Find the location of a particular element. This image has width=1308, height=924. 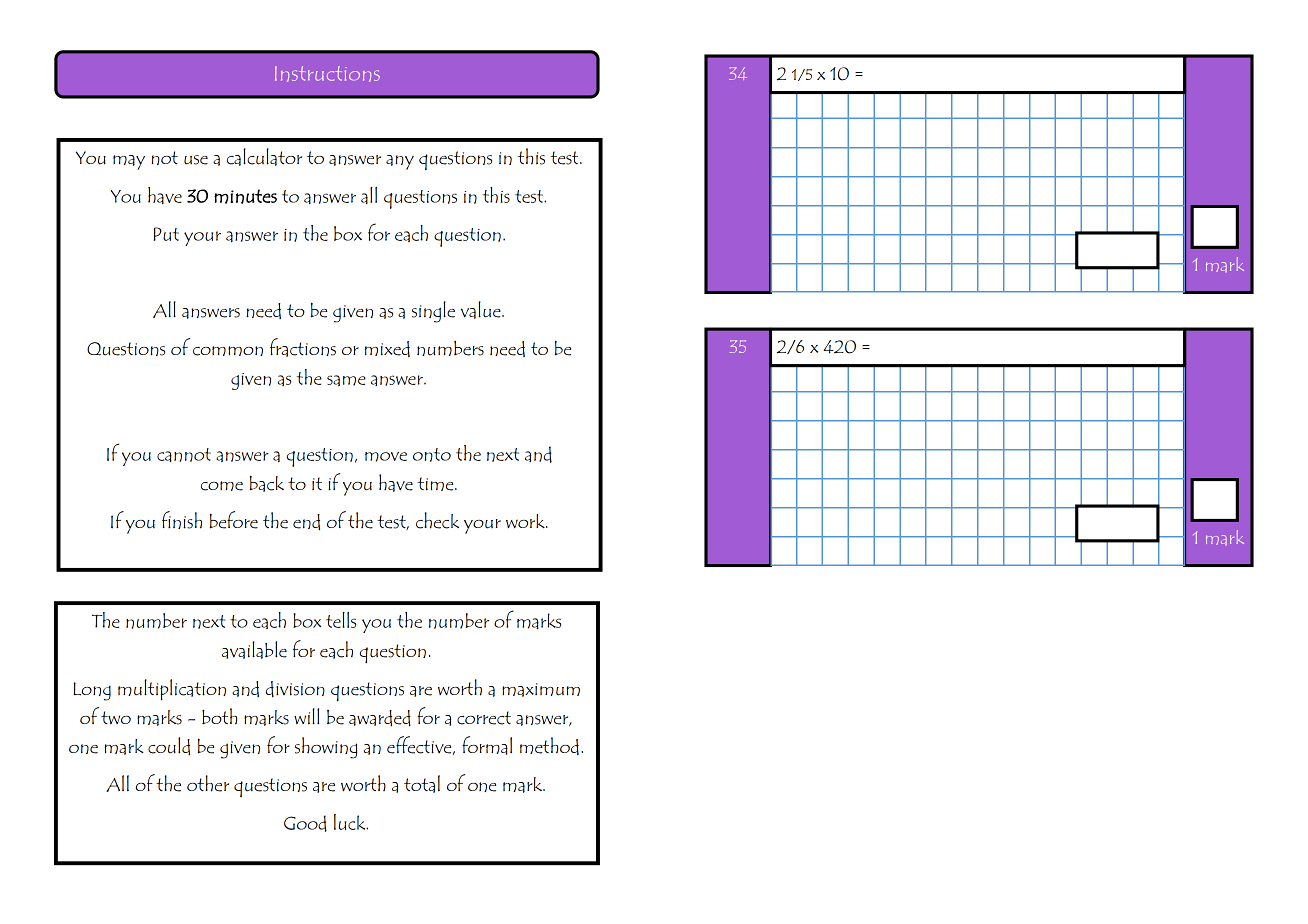

Good is located at coordinates (305, 823).
